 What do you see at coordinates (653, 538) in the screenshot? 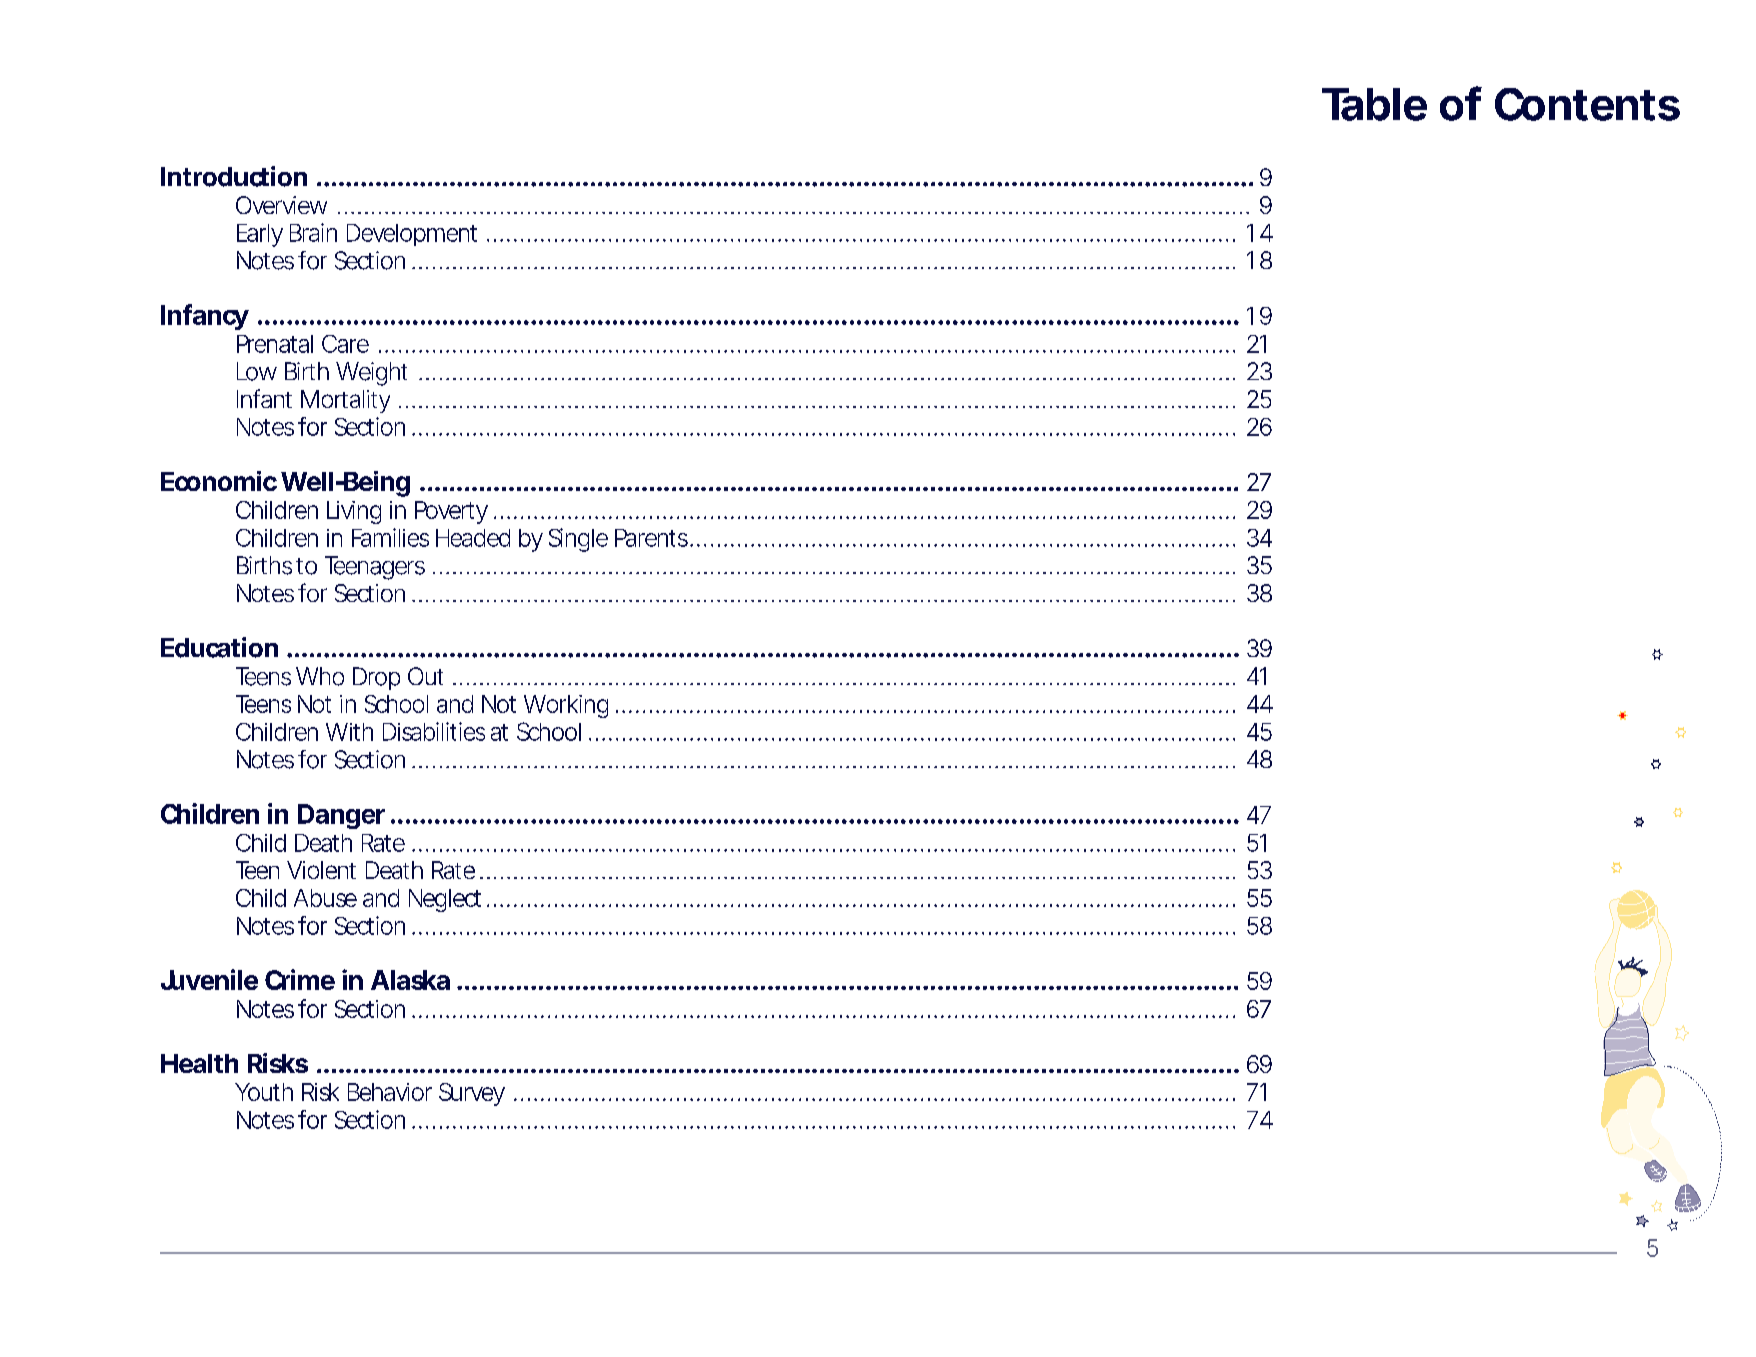
I see `Parents` at bounding box center [653, 538].
